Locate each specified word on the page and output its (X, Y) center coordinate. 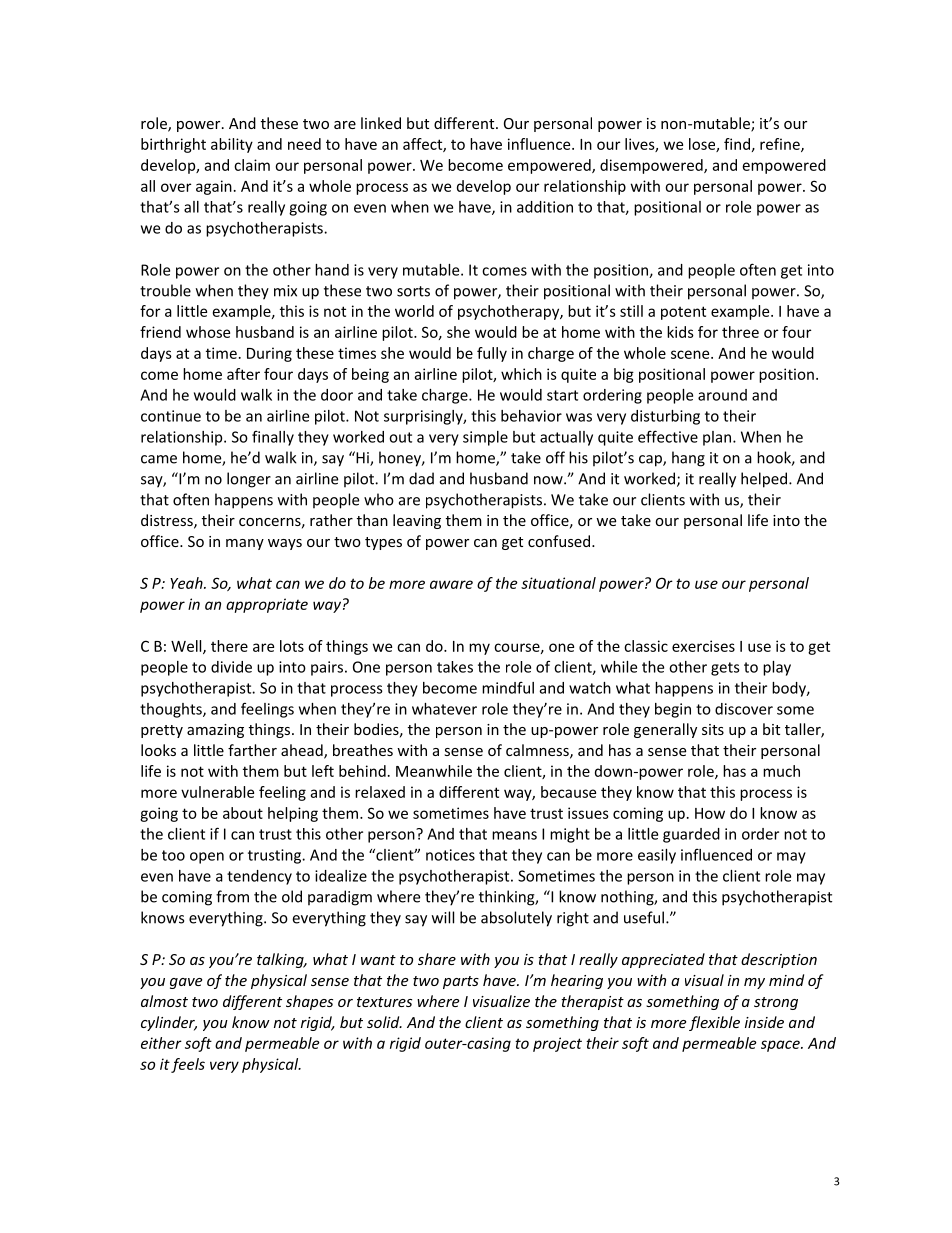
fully (492, 354)
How (710, 813)
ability (232, 145)
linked (381, 123)
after (243, 374)
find (737, 144)
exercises (703, 646)
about (243, 813)
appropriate (267, 605)
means (514, 835)
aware (451, 584)
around (722, 395)
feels (188, 1065)
